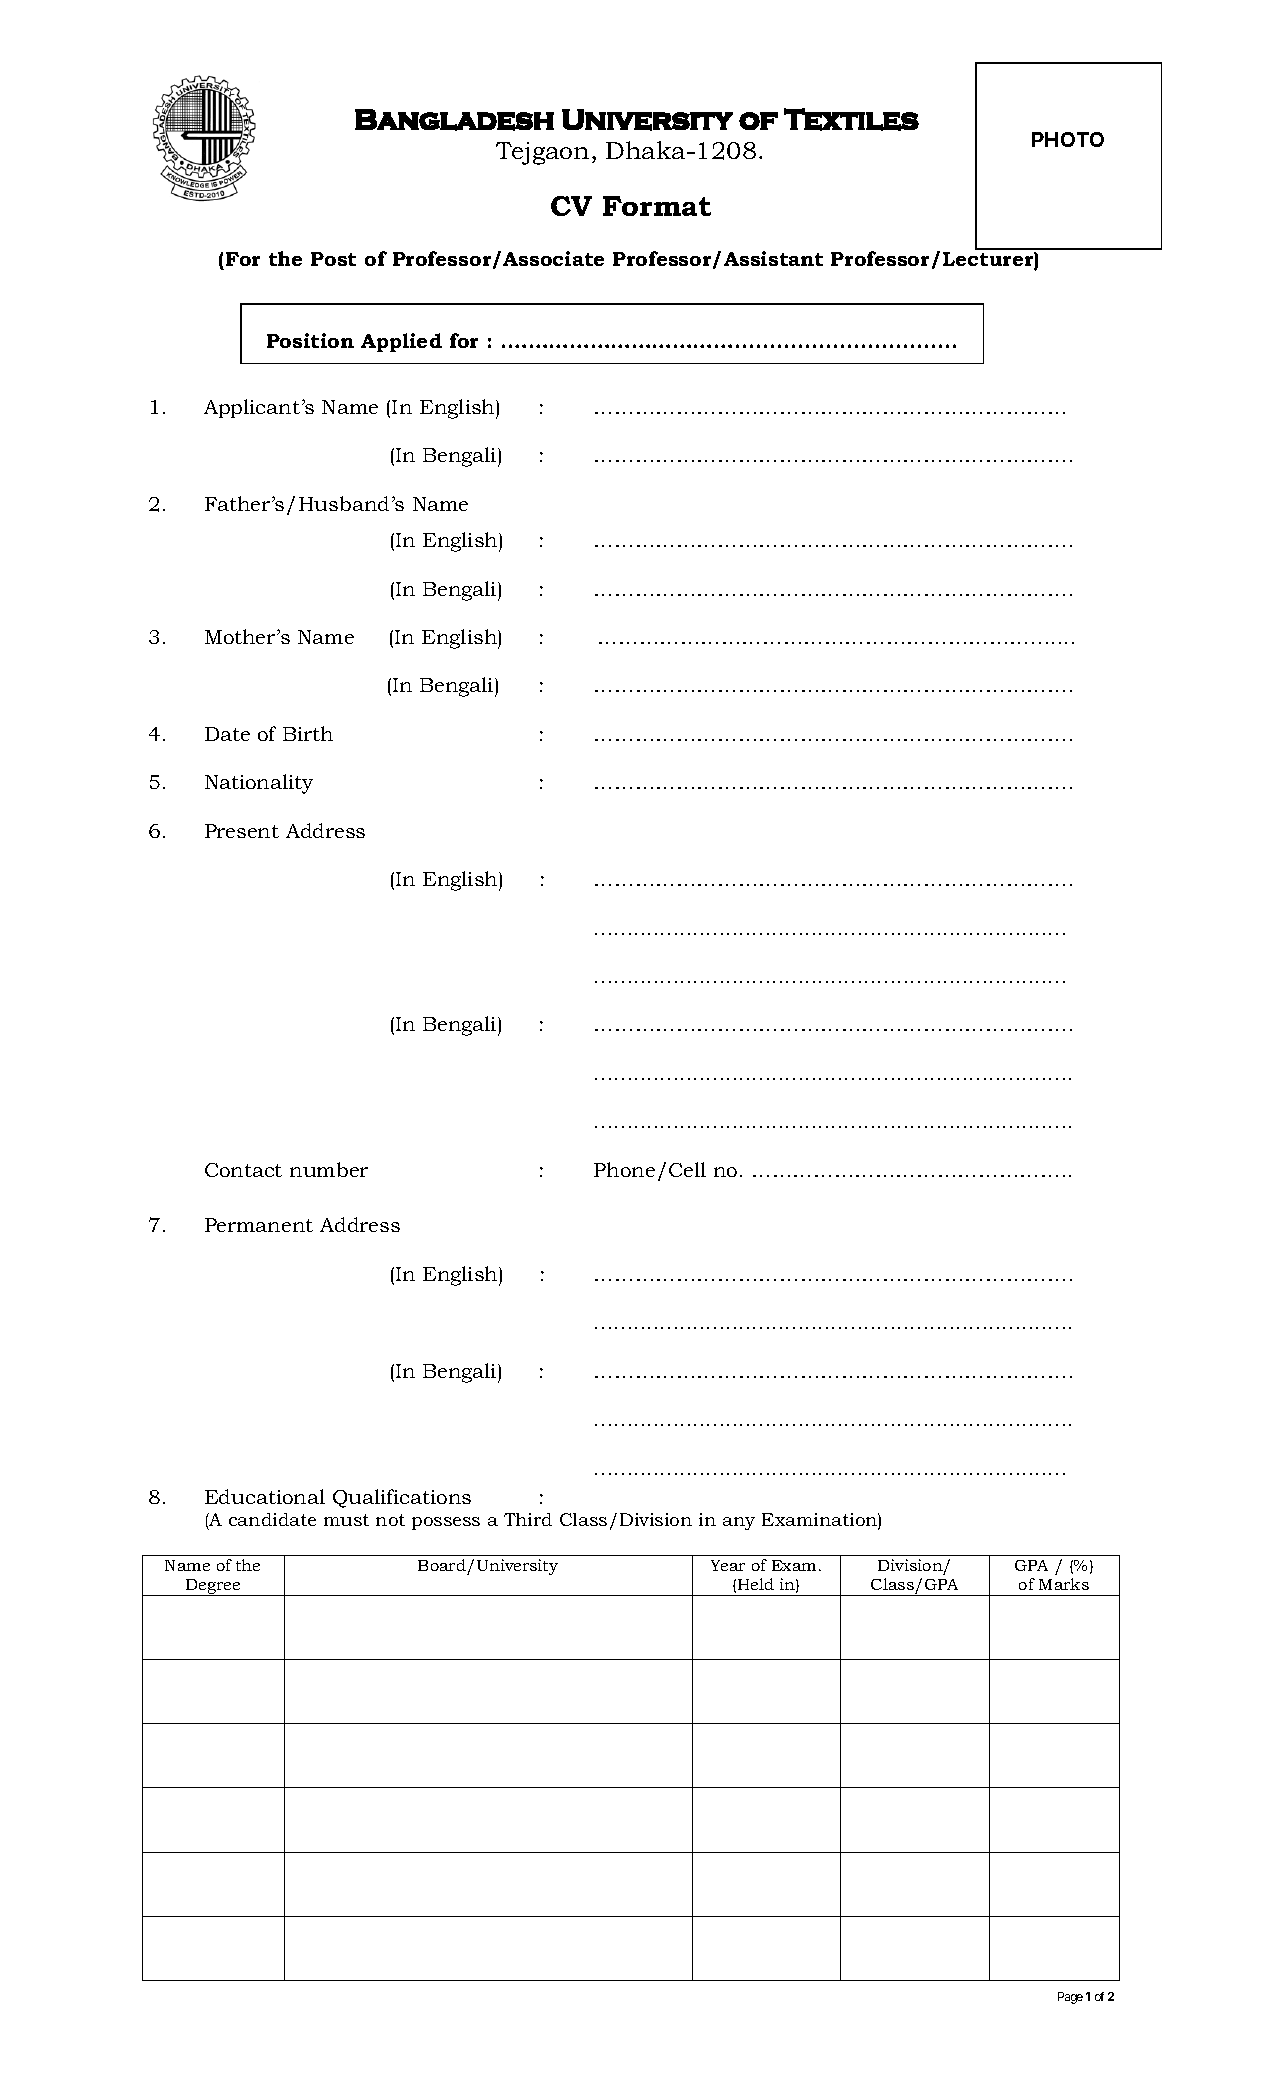 This image has width=1262, height=2079. I want to click on Format, so click(657, 206).
